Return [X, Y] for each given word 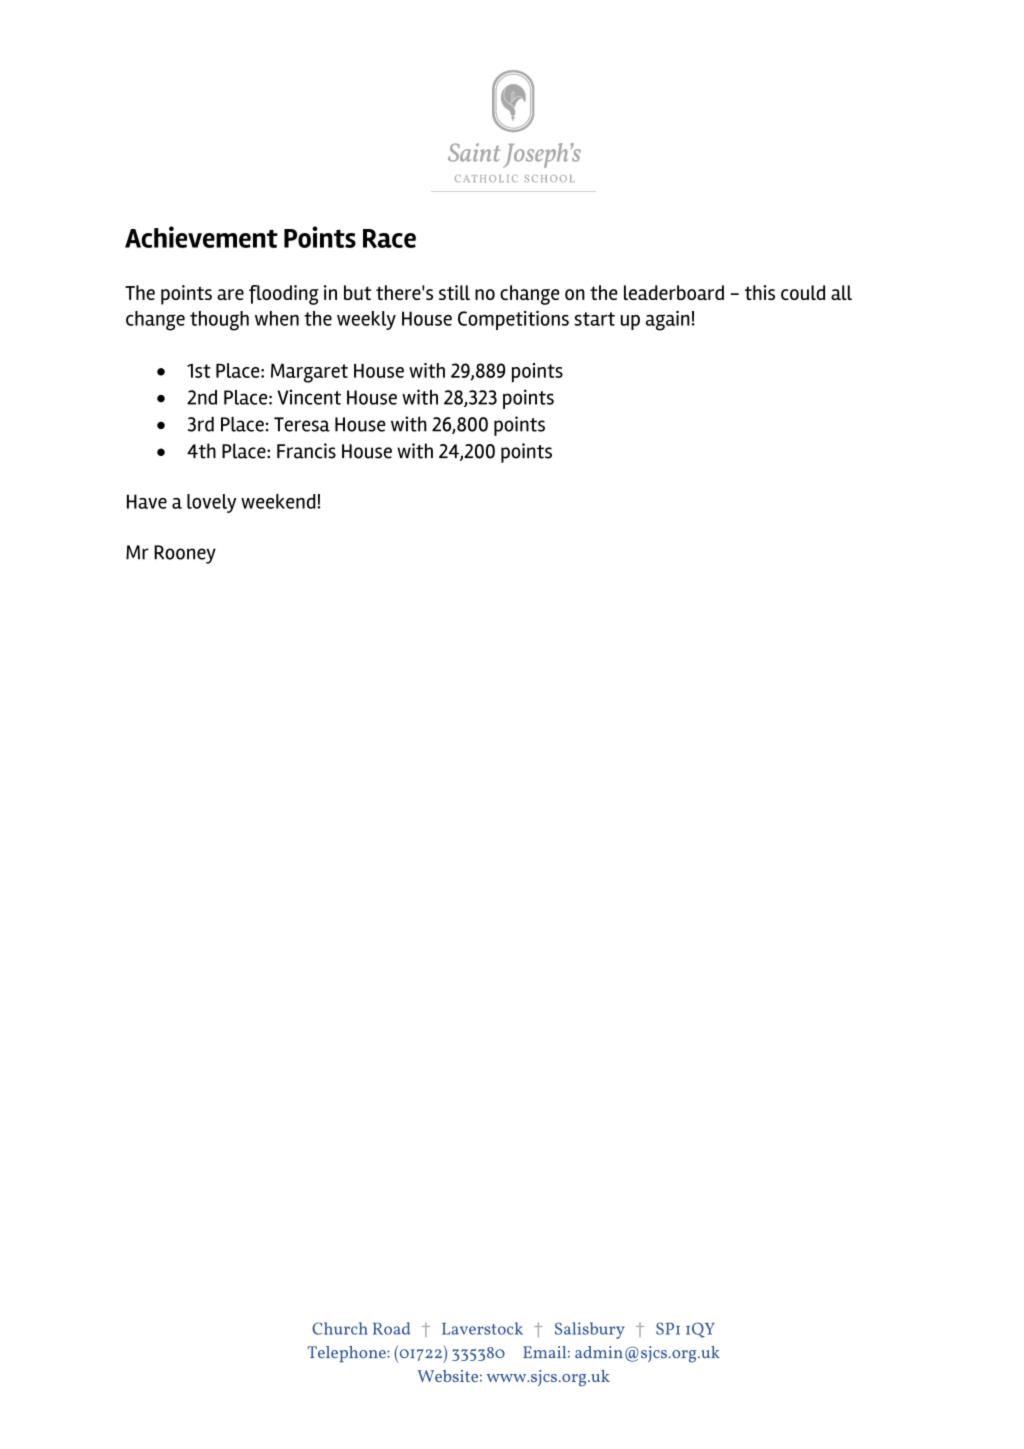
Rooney [185, 554]
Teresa [302, 424]
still [454, 292]
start [595, 319]
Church [340, 1328]
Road [391, 1328]
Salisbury [590, 1330]
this [760, 292]
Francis [306, 451]
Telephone [347, 1354]
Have [147, 501]
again [668, 320]
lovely [211, 503]
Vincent [309, 397]
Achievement [201, 237]
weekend [279, 501]
